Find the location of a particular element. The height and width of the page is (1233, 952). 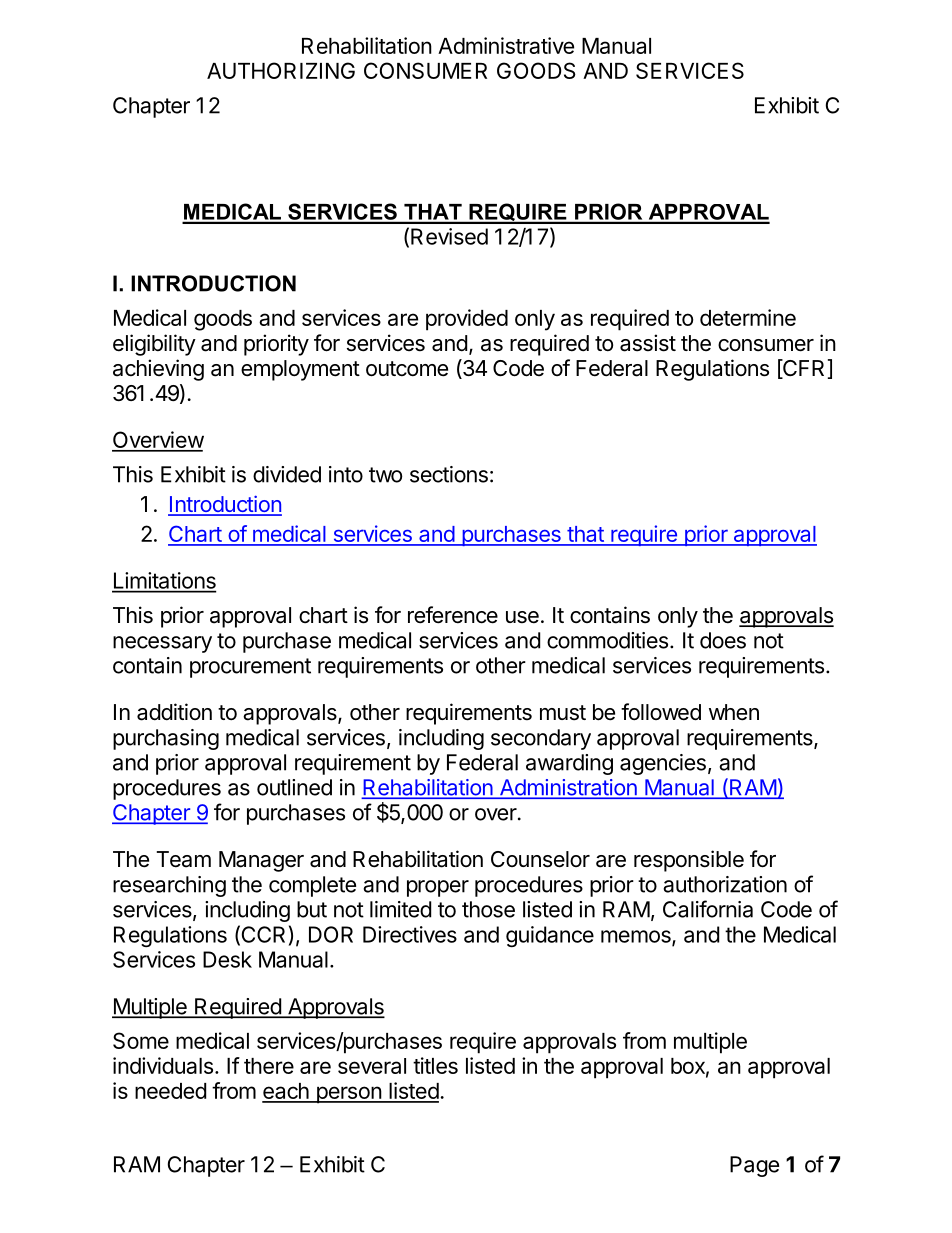

AUTHORIZING is located at coordinates (281, 70).
